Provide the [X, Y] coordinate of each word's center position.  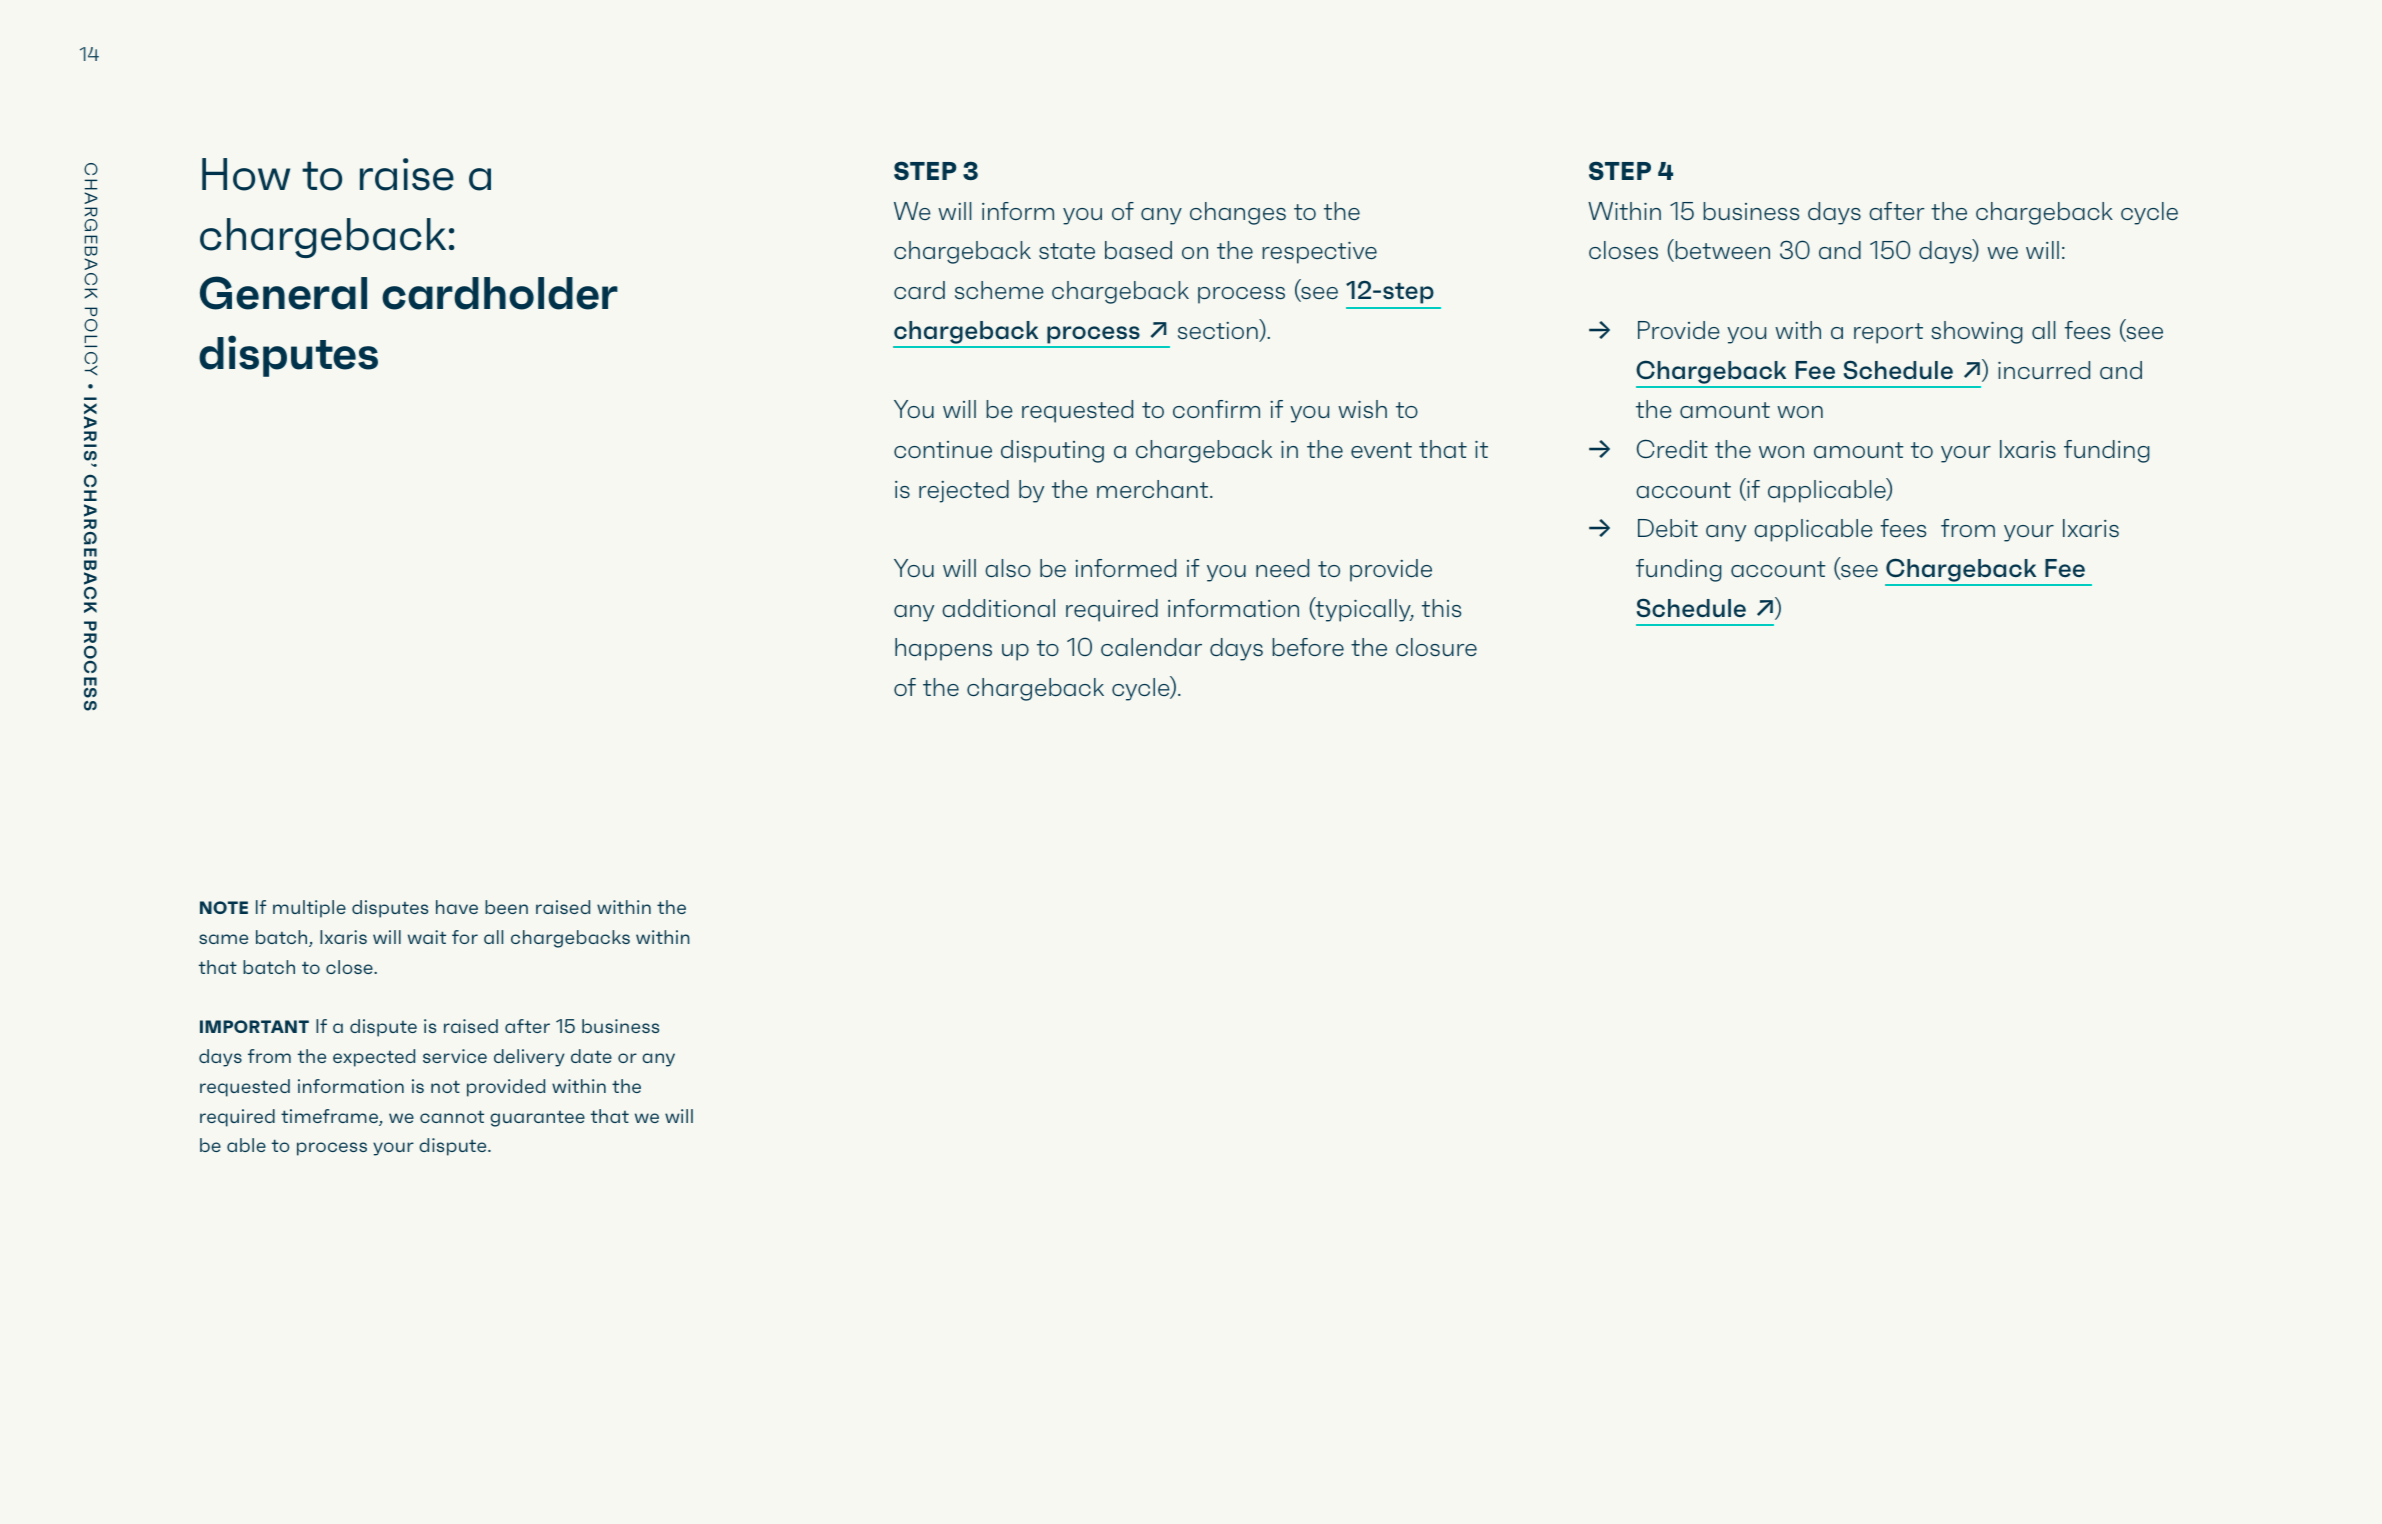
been [506, 907]
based [1138, 250]
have [457, 907]
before [1308, 647]
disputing [1052, 451]
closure [1436, 647]
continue [943, 449]
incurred [2044, 370]
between [1721, 250]
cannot [452, 1116]
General [283, 293]
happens [943, 649]
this [1441, 608]
